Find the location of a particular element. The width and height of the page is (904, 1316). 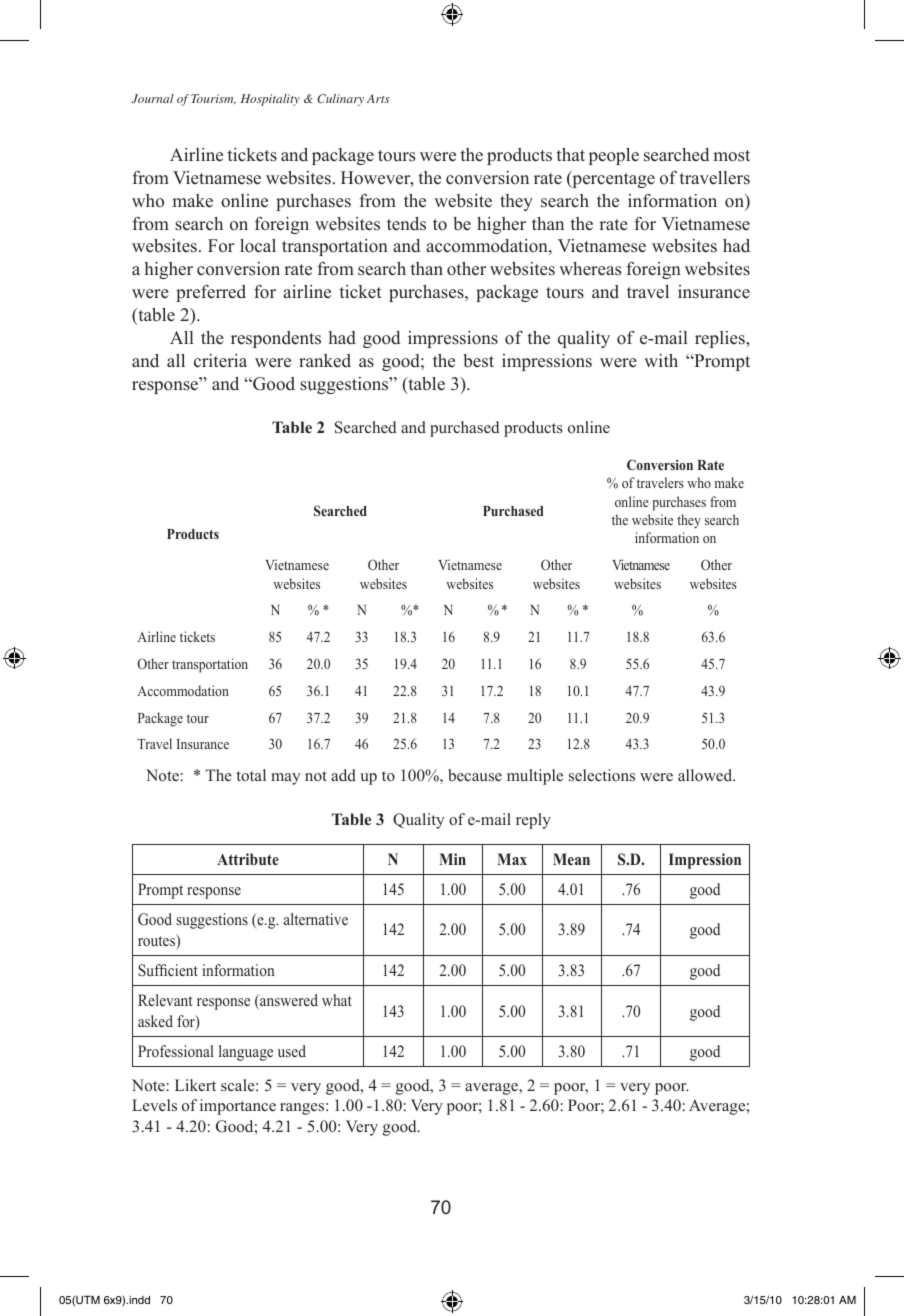

Likert is located at coordinates (195, 1085).
